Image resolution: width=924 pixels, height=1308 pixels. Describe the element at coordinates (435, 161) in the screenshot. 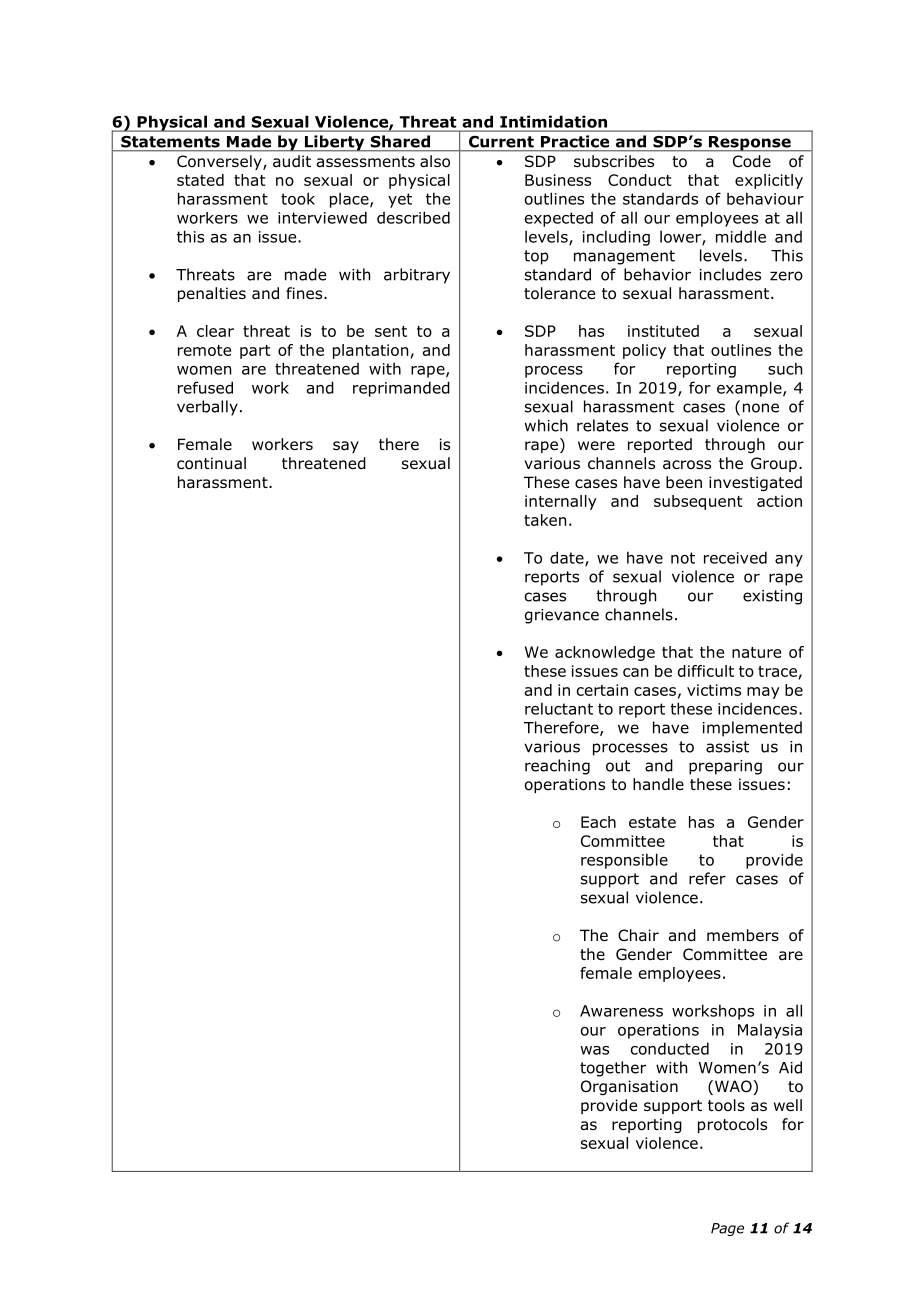

I see `also` at that location.
